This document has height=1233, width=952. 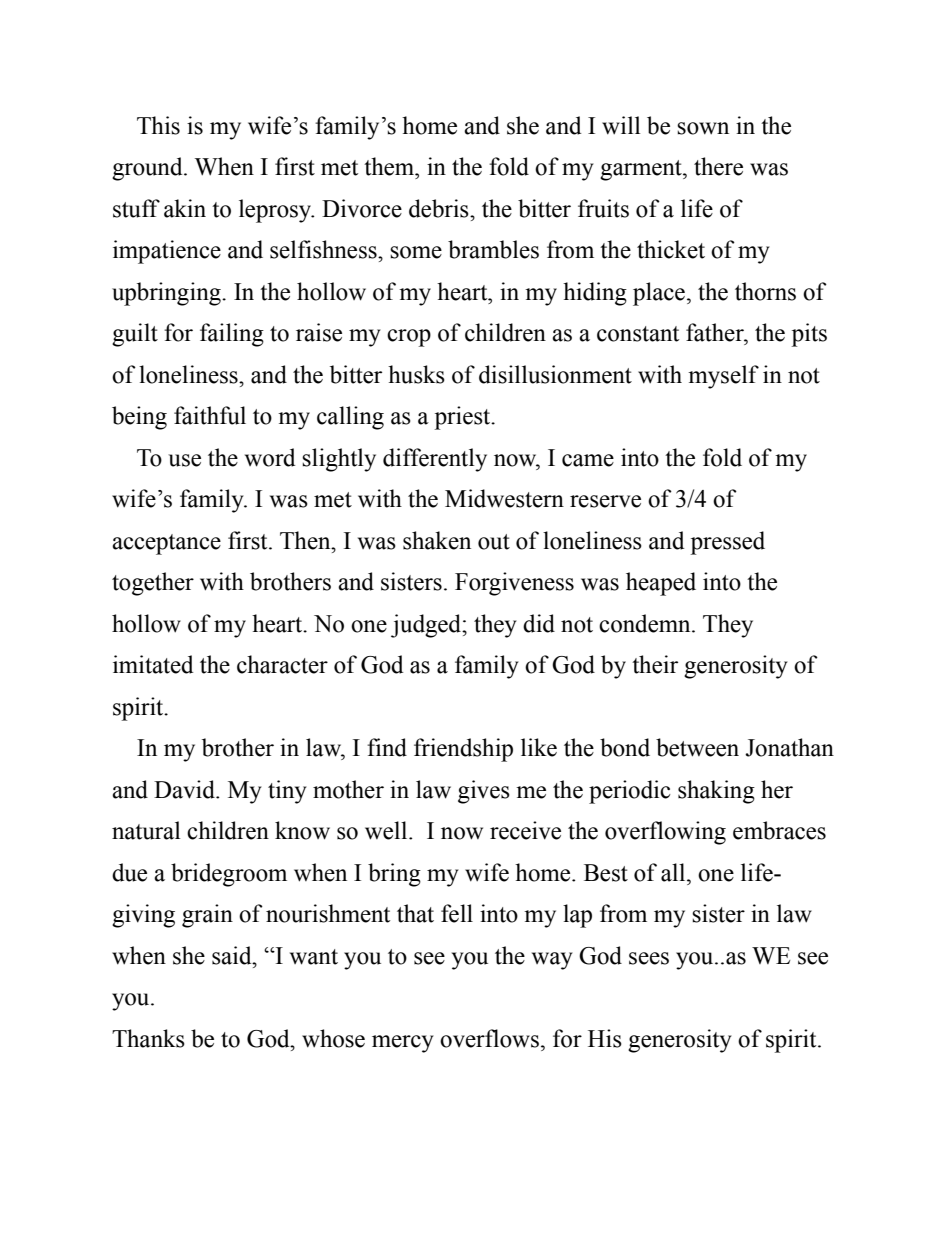 I want to click on there, so click(x=718, y=166).
